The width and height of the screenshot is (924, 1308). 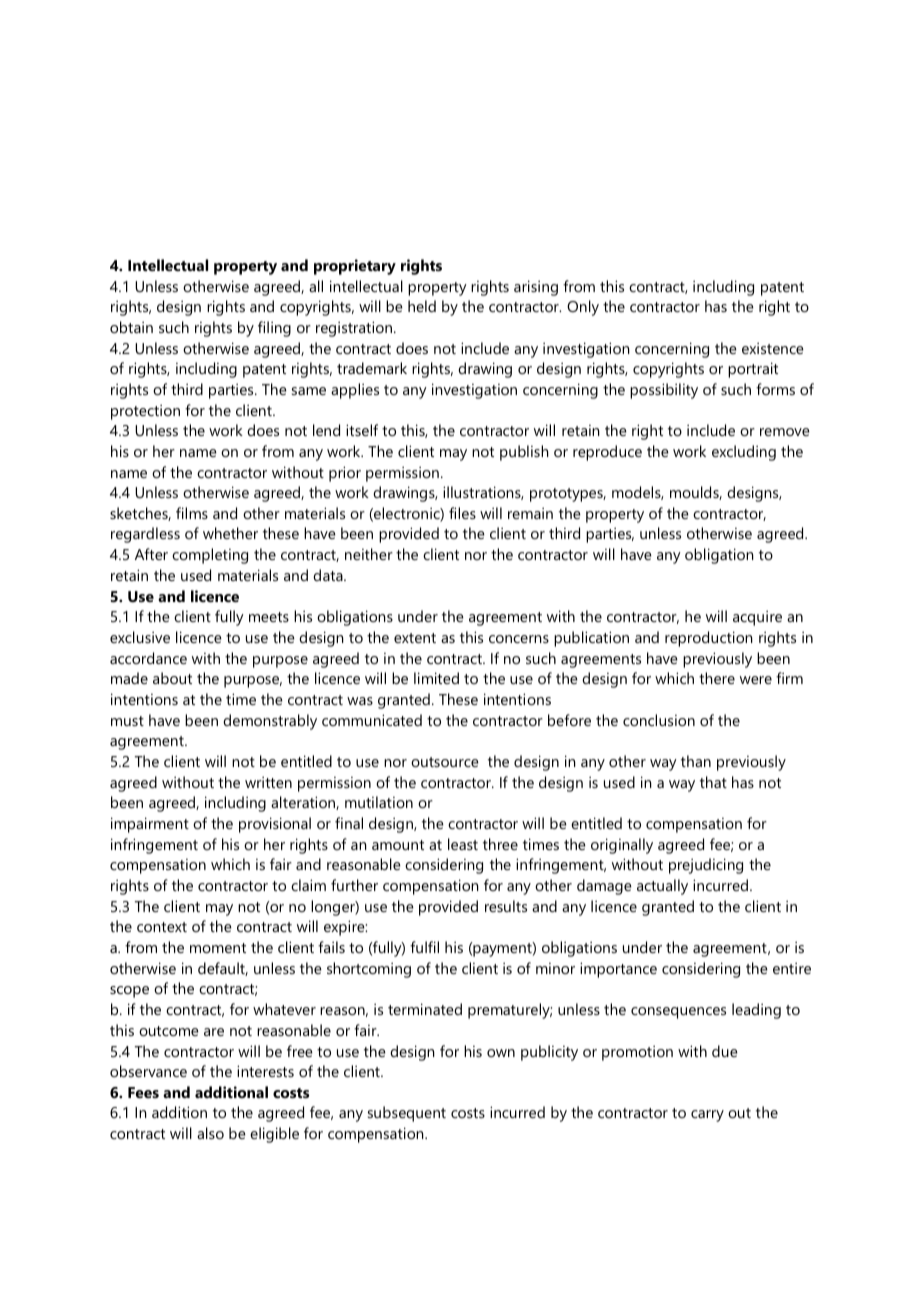 I want to click on publish, so click(x=524, y=453).
